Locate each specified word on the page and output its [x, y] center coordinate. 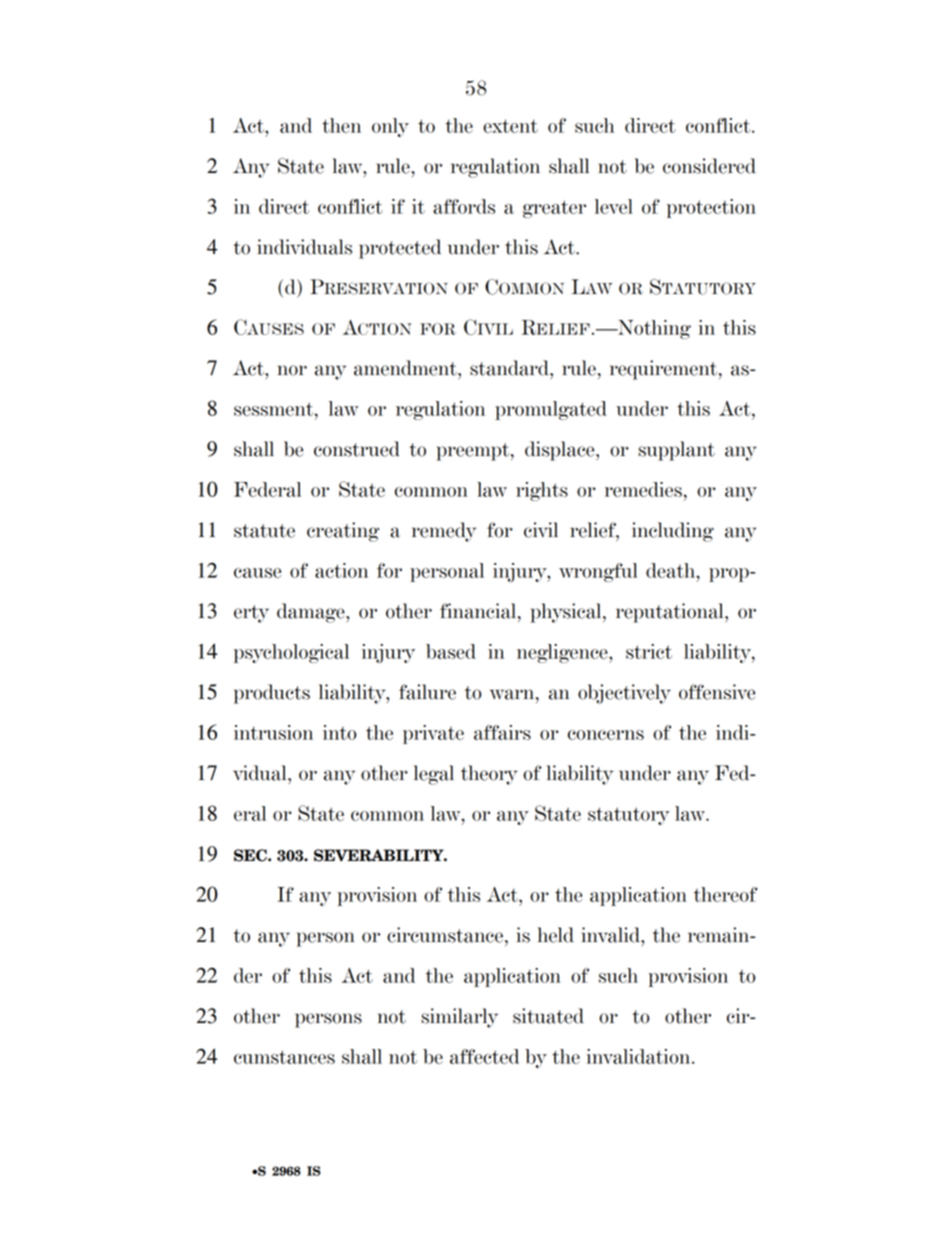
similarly [459, 1018]
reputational [671, 613]
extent [510, 126]
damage [312, 613]
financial [479, 611]
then [341, 125]
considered [709, 166]
